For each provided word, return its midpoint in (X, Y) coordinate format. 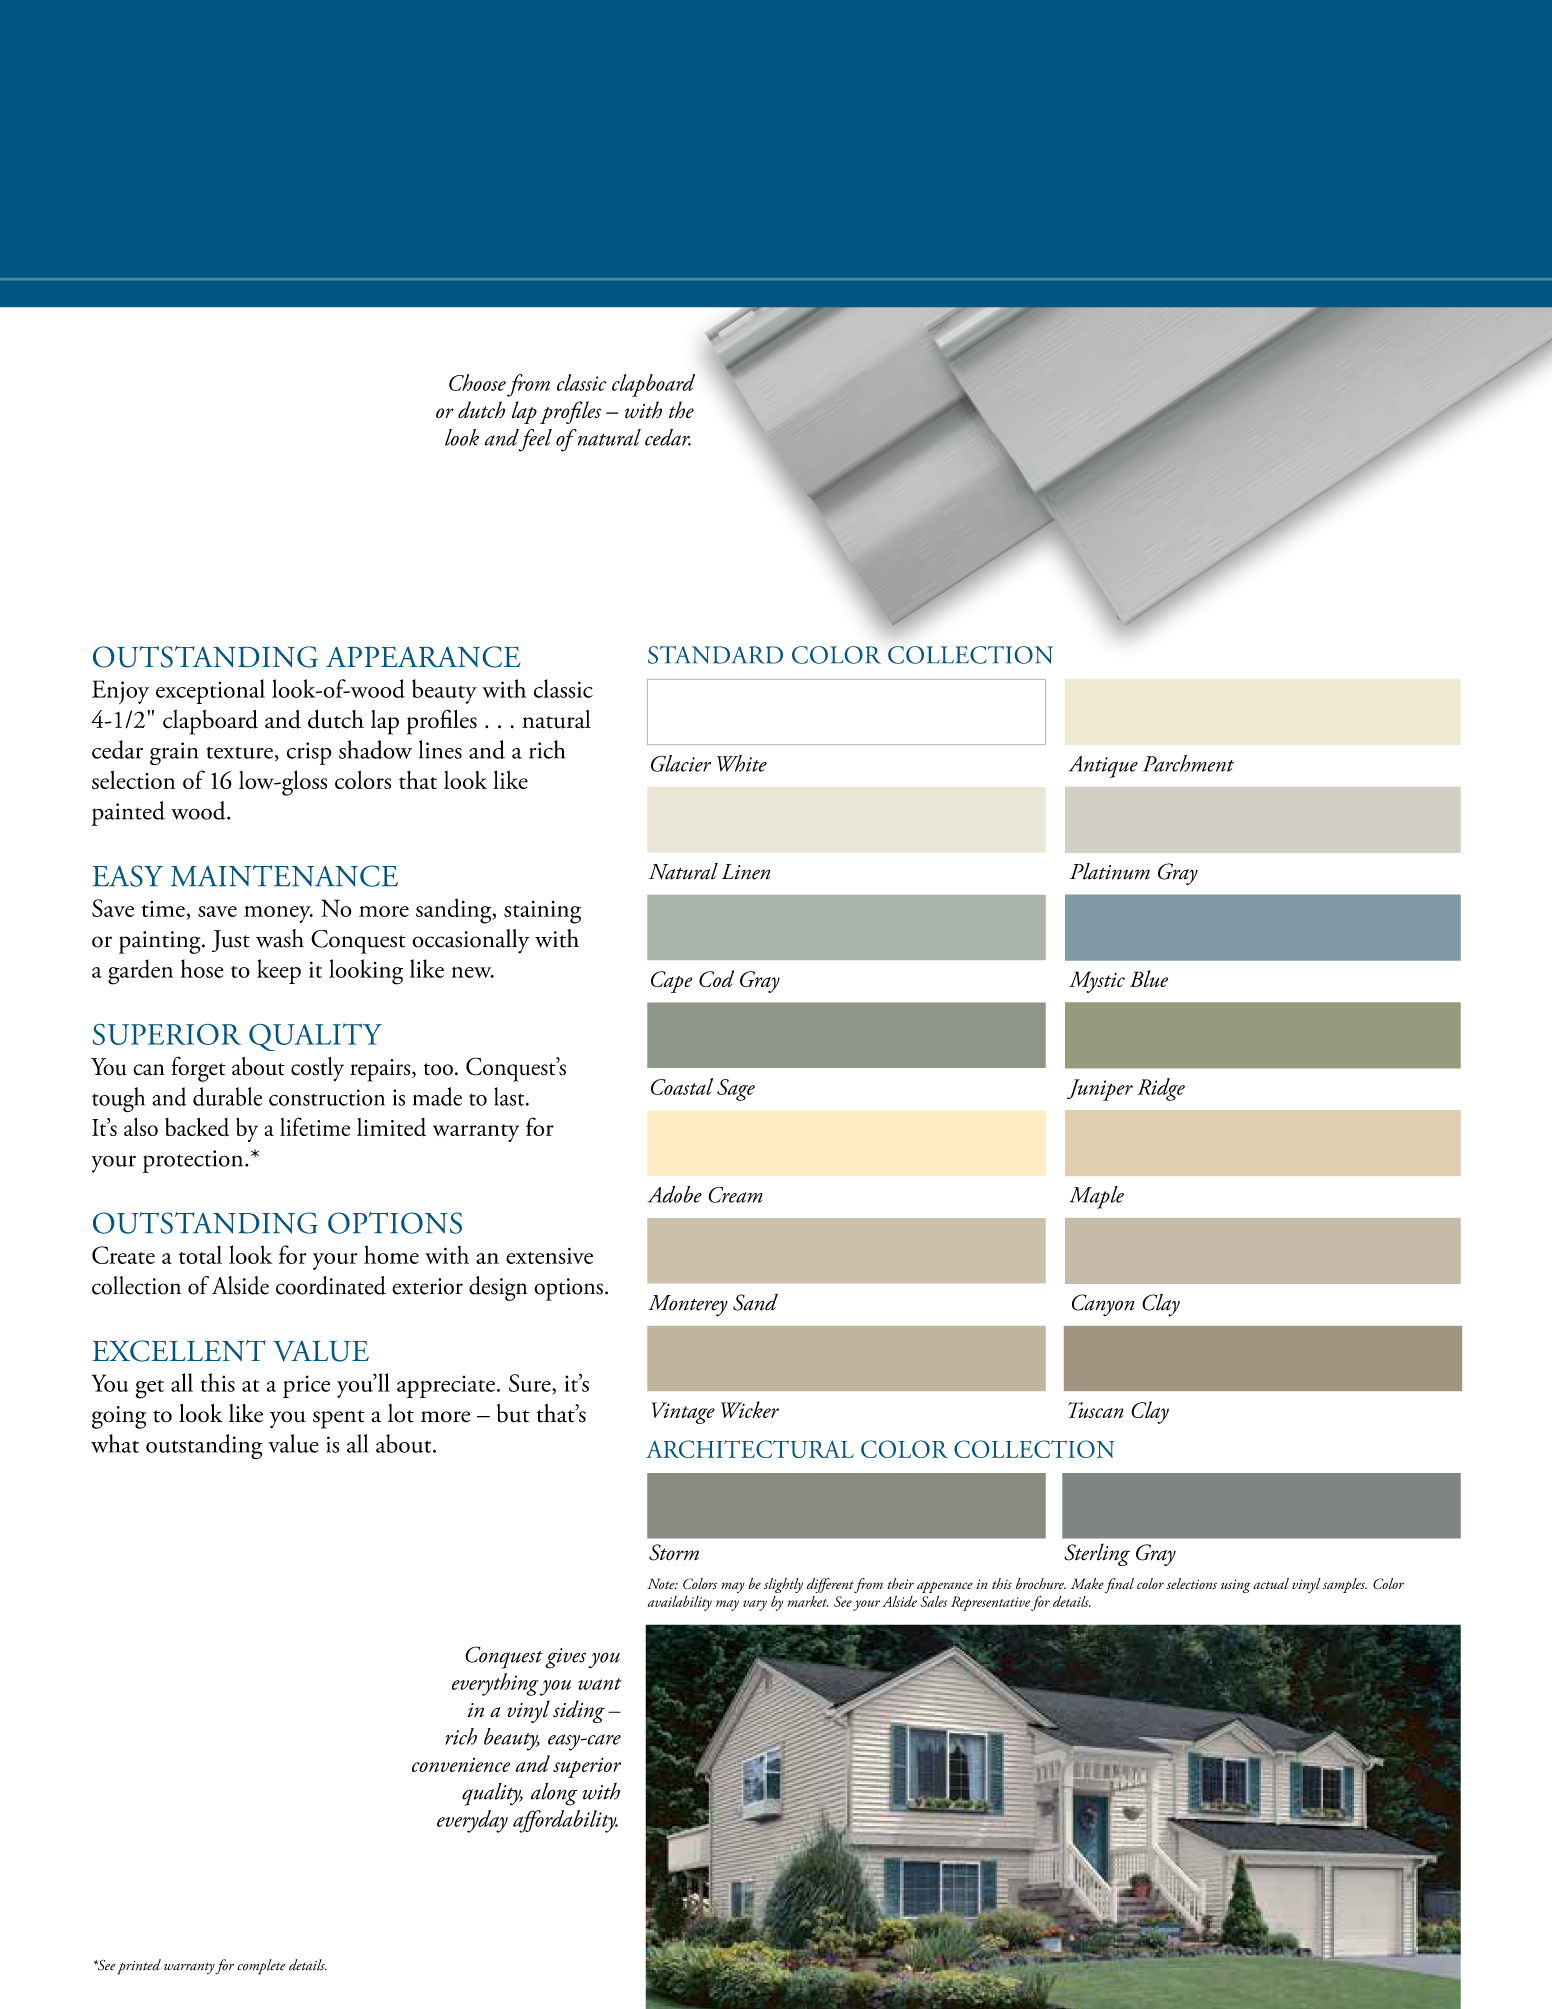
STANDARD (715, 655)
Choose (477, 382)
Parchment (1188, 763)
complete (261, 1967)
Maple (1097, 1197)
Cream (735, 1194)
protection (194, 1161)
